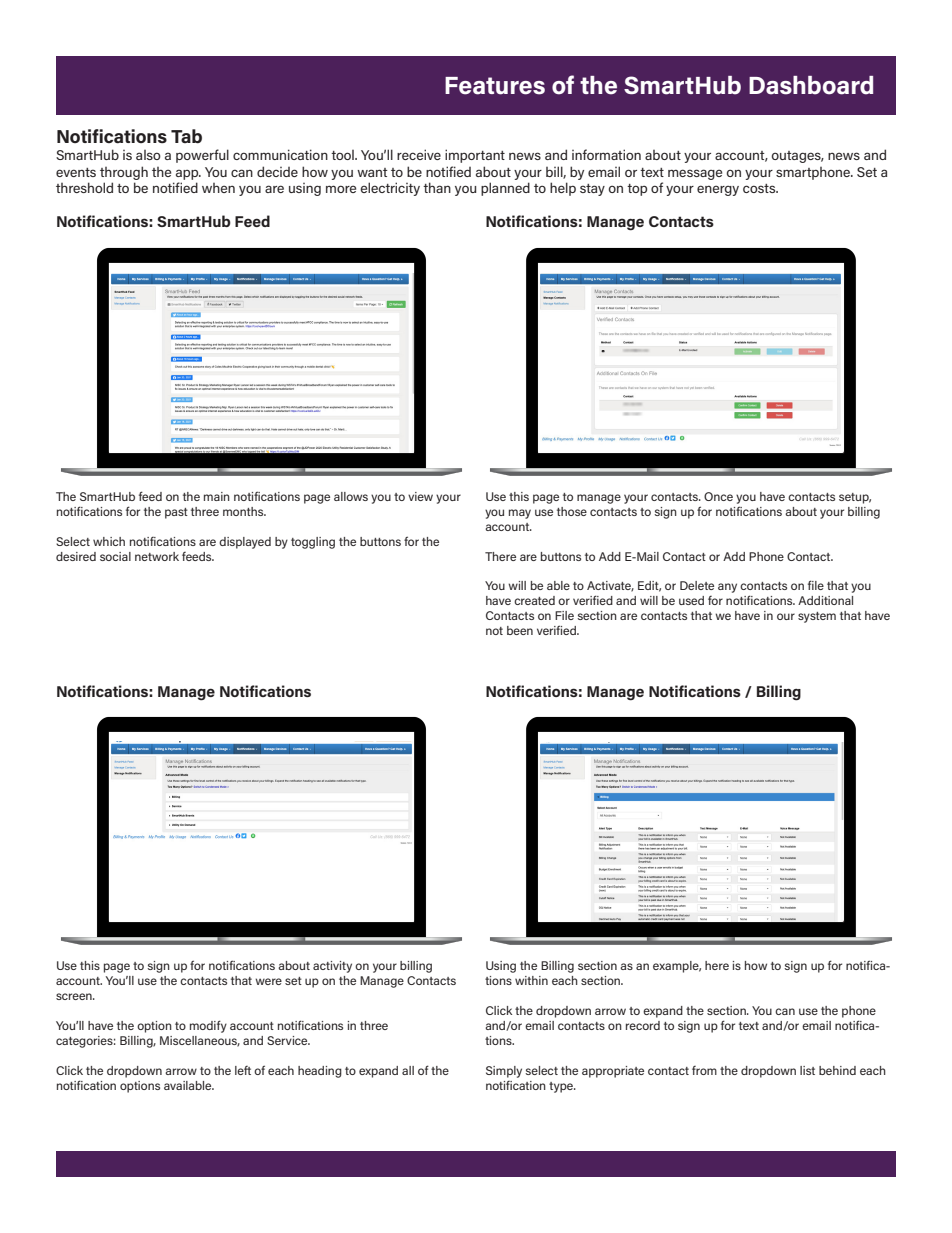 This image has height=1233, width=952. What do you see at coordinates (332, 967) in the image?
I see `activity` at bounding box center [332, 967].
